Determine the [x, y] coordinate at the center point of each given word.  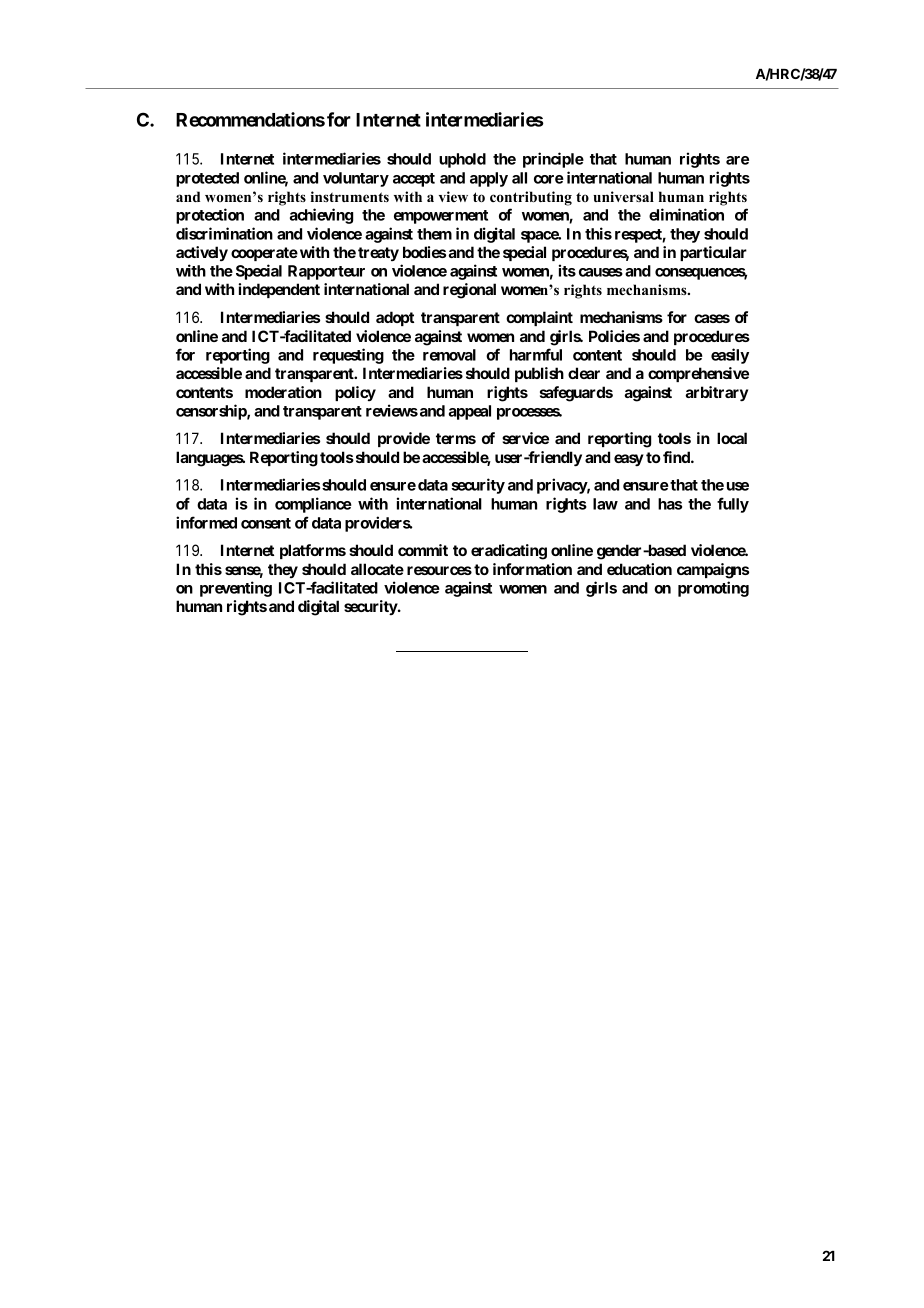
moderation [283, 392]
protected [207, 179]
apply [489, 179]
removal [449, 355]
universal [623, 196]
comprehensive [698, 374]
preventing [236, 589]
